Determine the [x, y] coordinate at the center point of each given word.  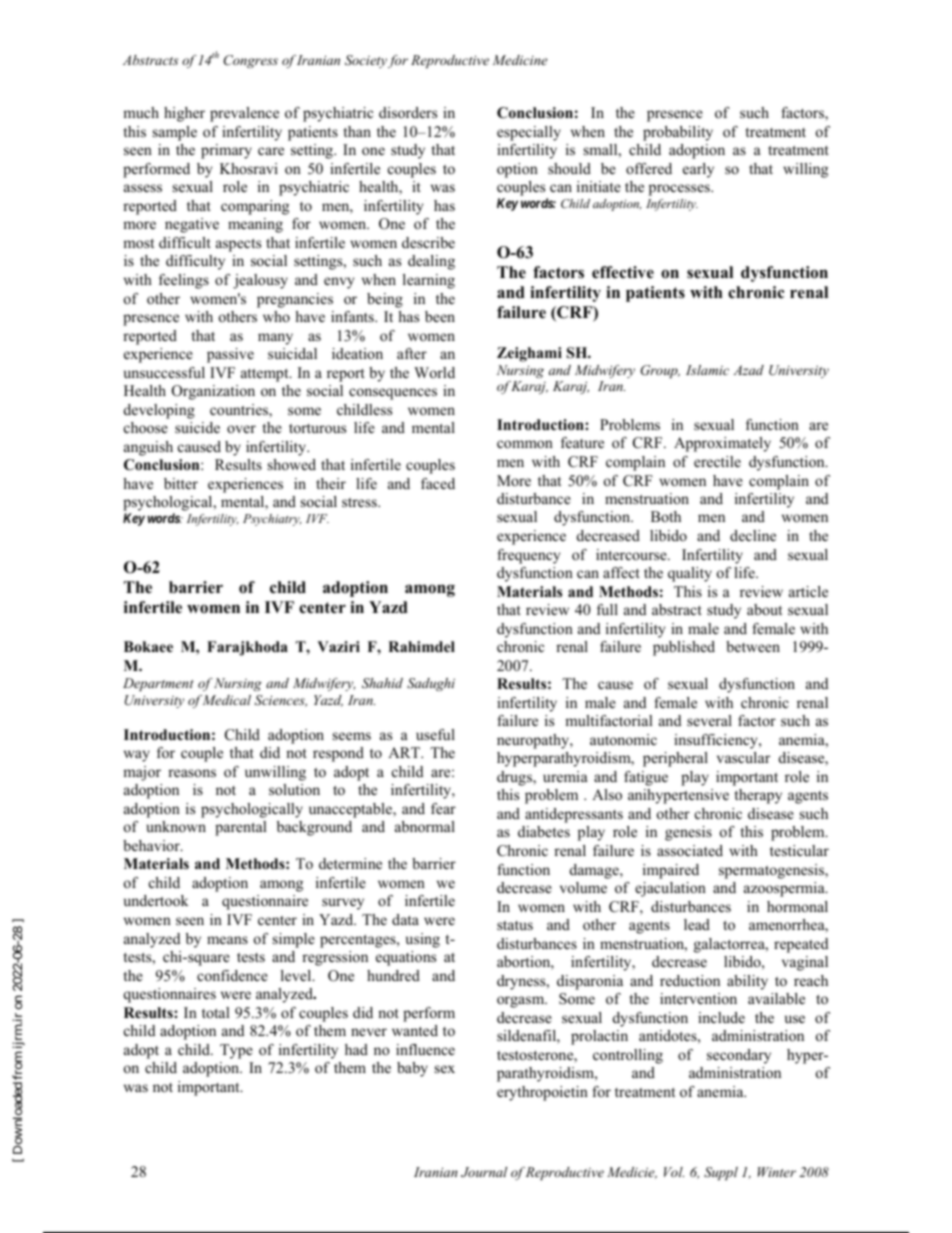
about [764, 609]
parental [241, 828]
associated [690, 850]
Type [236, 1051]
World [434, 372]
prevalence [244, 114]
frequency [528, 556]
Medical [226, 700]
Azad [748, 370]
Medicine [520, 60]
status [515, 925]
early [698, 170]
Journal [484, 1172]
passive [230, 355]
